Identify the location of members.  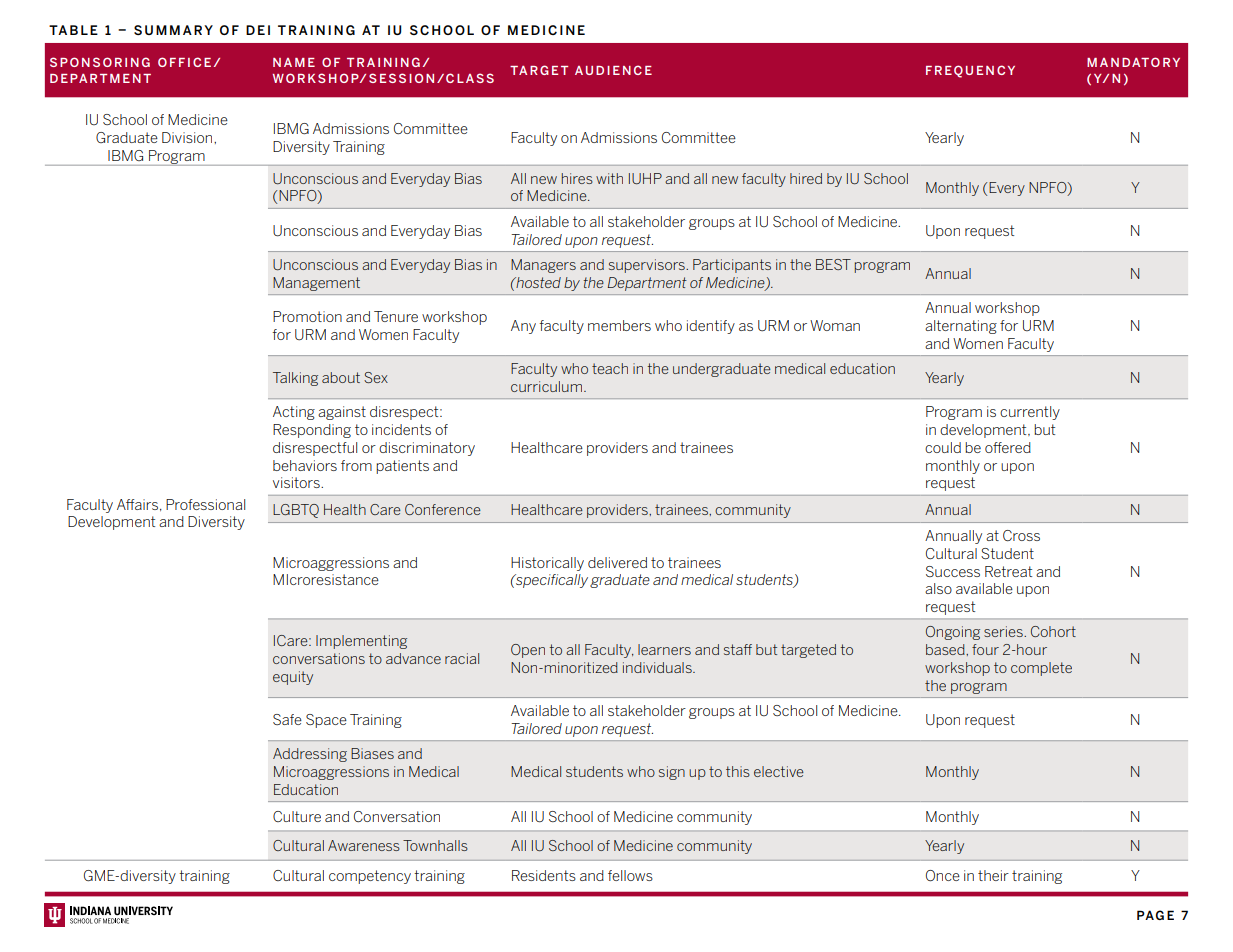
(619, 325).
